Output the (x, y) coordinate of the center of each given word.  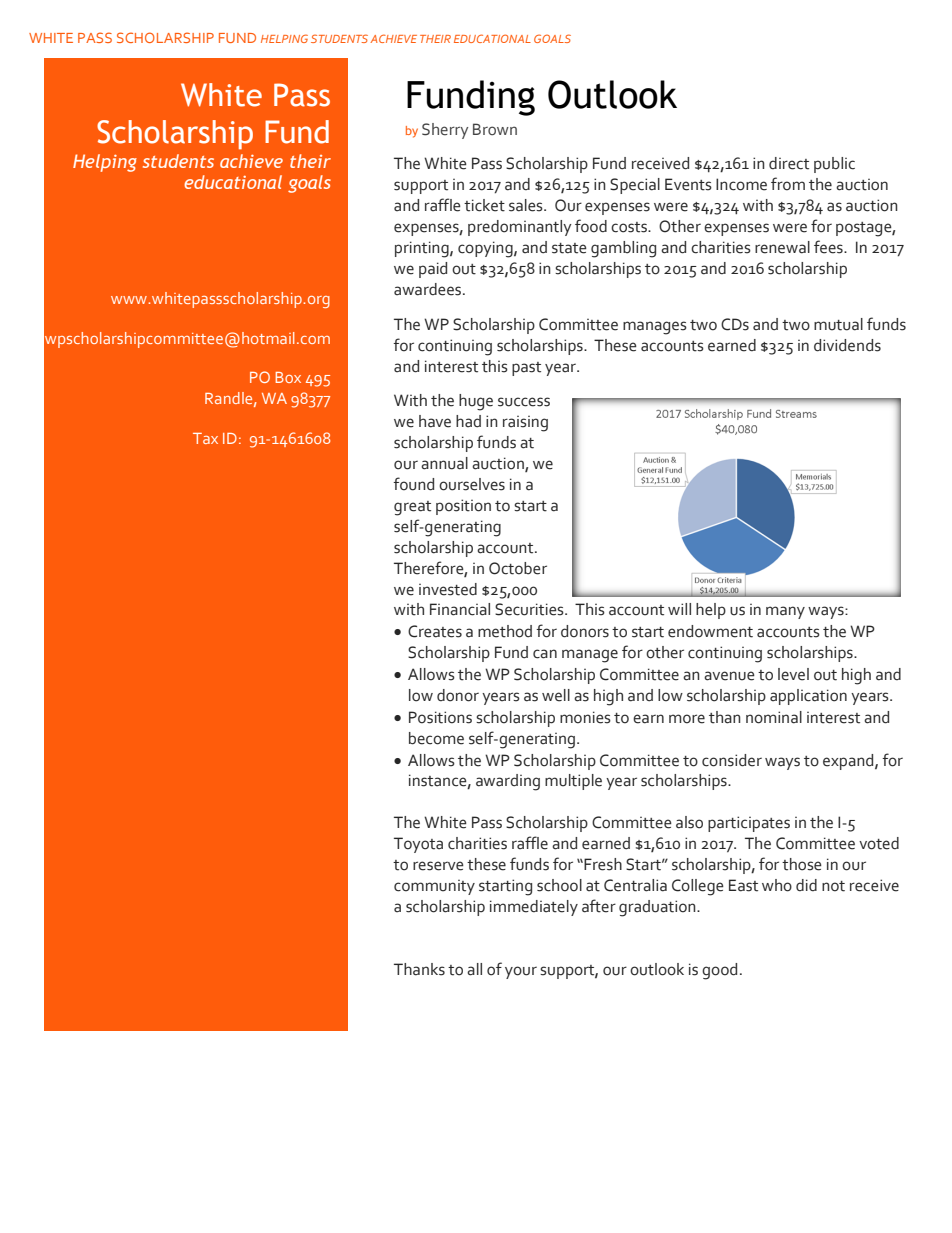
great (412, 508)
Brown (495, 129)
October (518, 568)
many (785, 612)
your (521, 972)
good (719, 971)
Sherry (445, 131)
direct (789, 163)
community (434, 887)
